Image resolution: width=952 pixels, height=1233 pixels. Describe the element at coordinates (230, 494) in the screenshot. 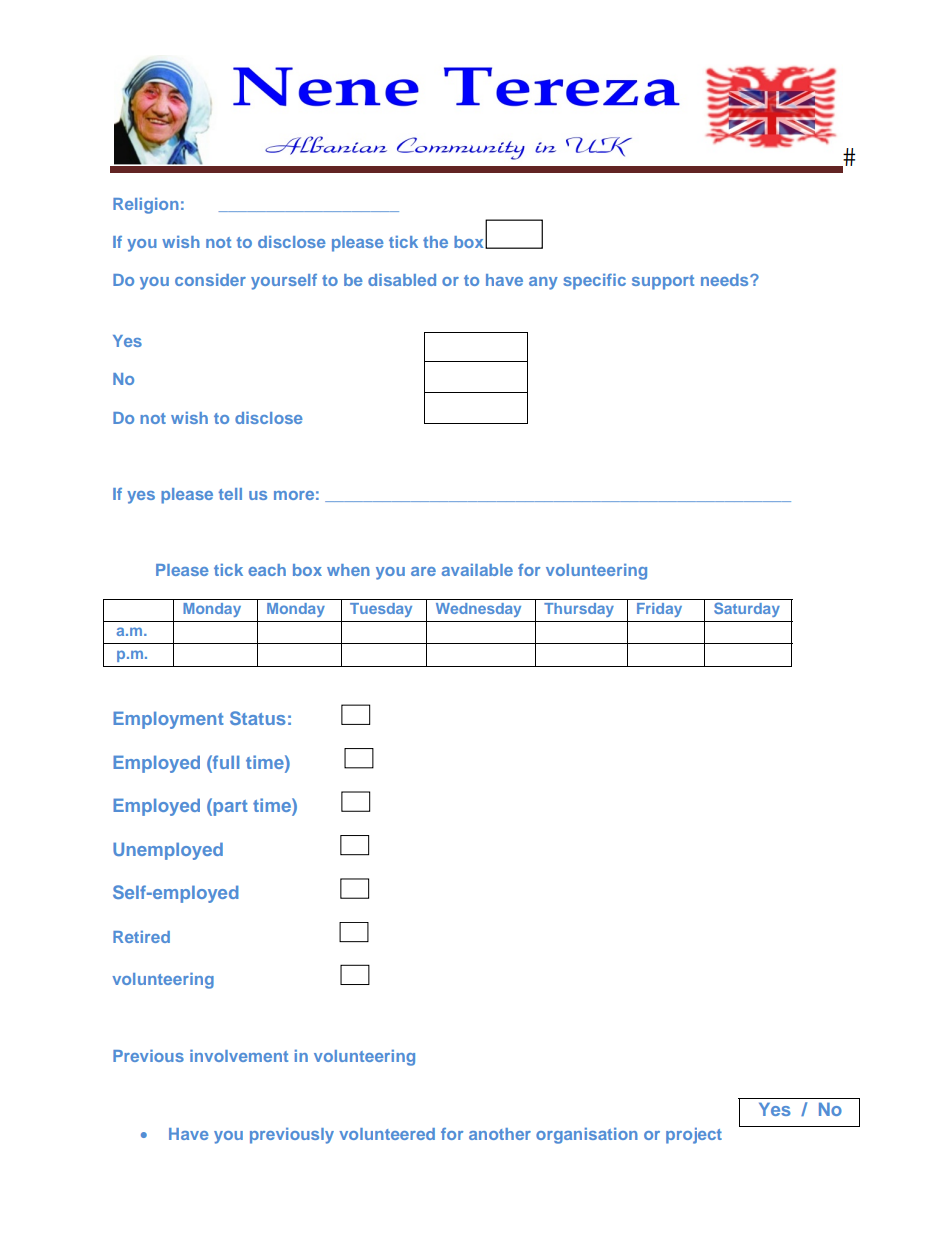

I see `tell` at that location.
